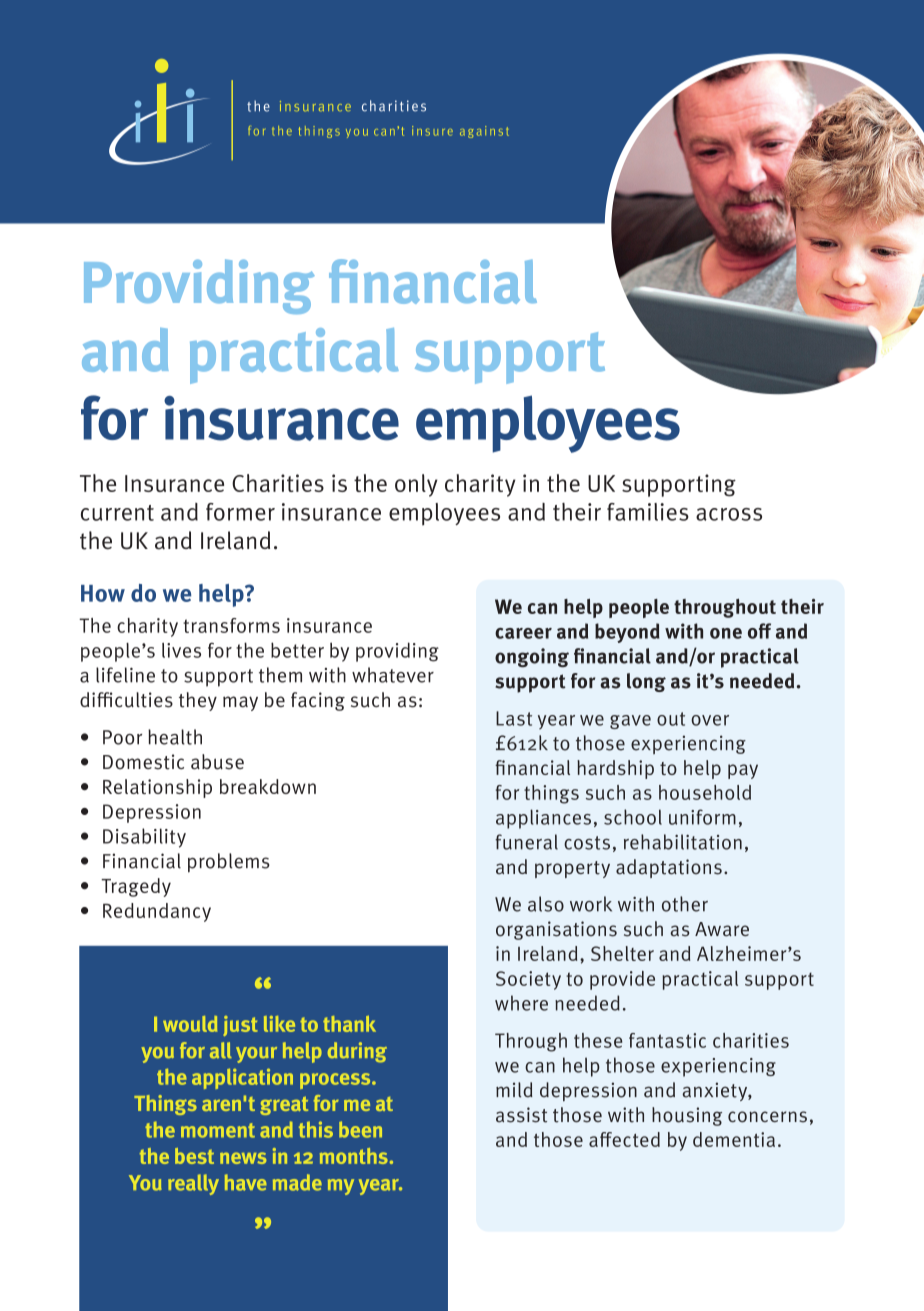 This page has width=924, height=1311. What do you see at coordinates (194, 1156) in the page?
I see `best` at bounding box center [194, 1156].
